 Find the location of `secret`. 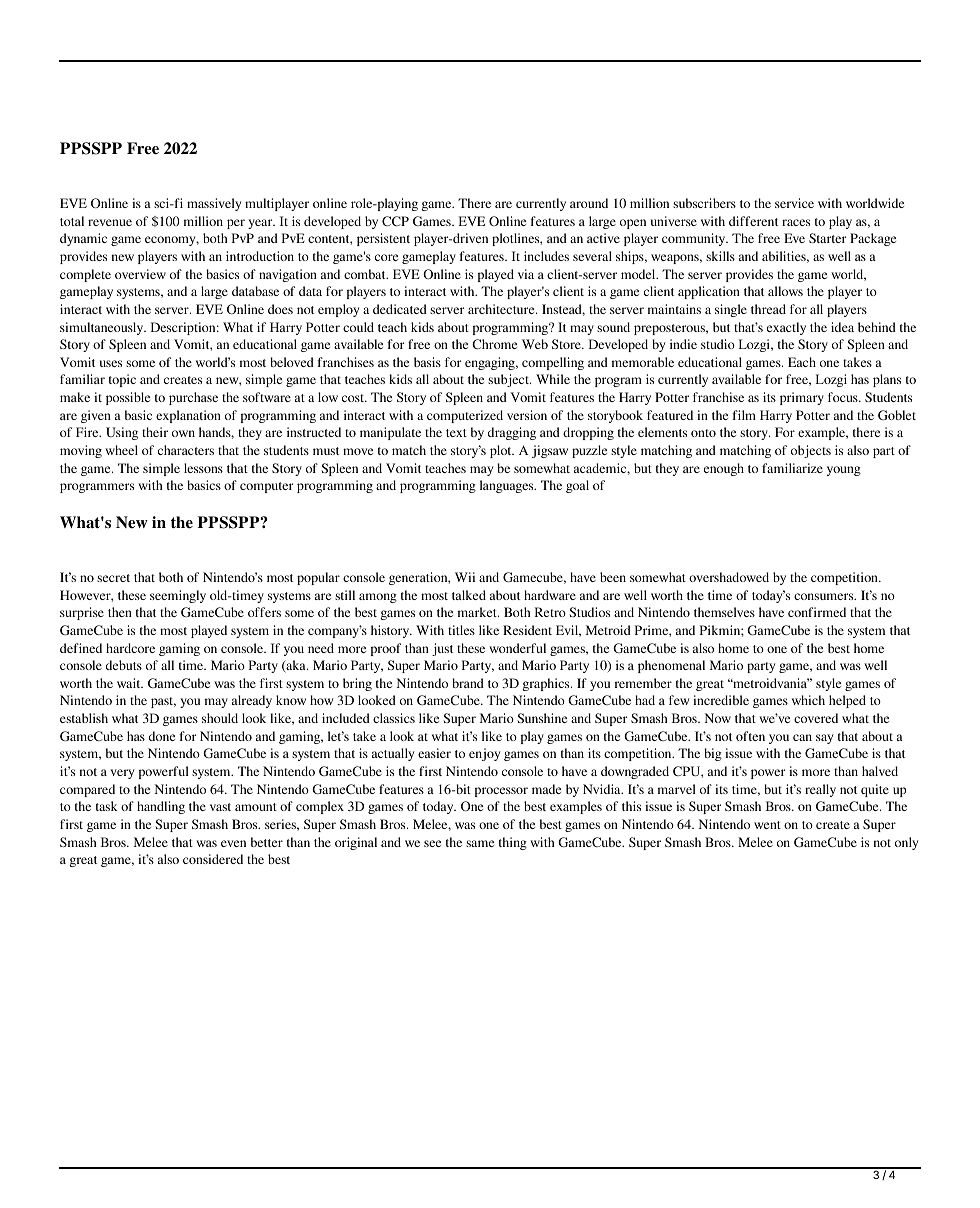

secret is located at coordinates (113, 578).
